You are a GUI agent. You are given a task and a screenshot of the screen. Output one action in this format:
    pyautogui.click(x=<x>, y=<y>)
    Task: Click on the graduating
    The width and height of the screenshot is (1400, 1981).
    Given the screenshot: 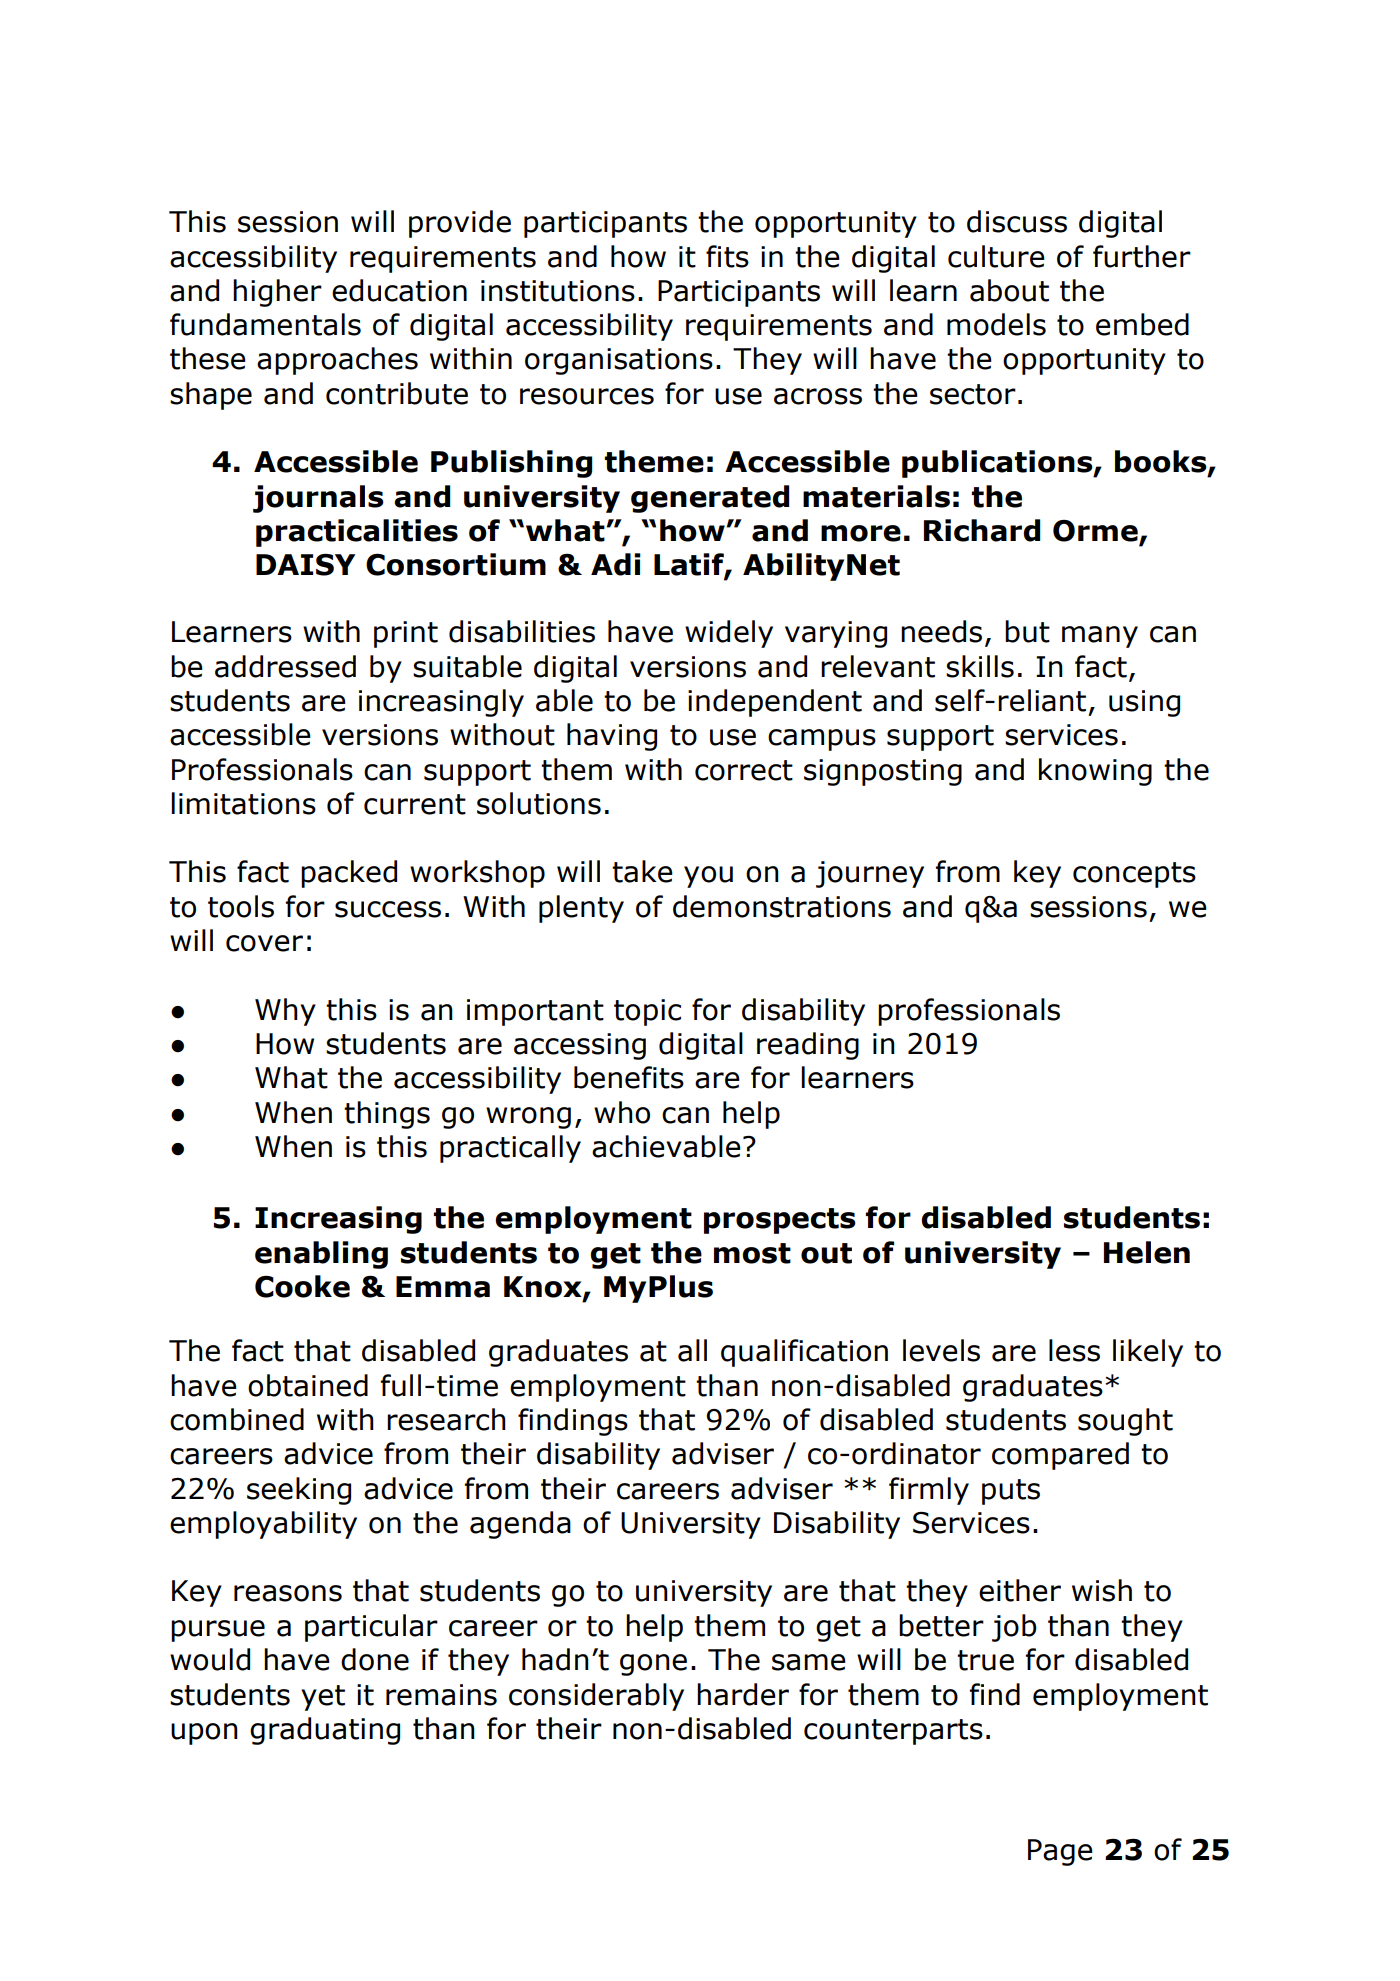 What is the action you would take?
    pyautogui.click(x=325, y=1731)
